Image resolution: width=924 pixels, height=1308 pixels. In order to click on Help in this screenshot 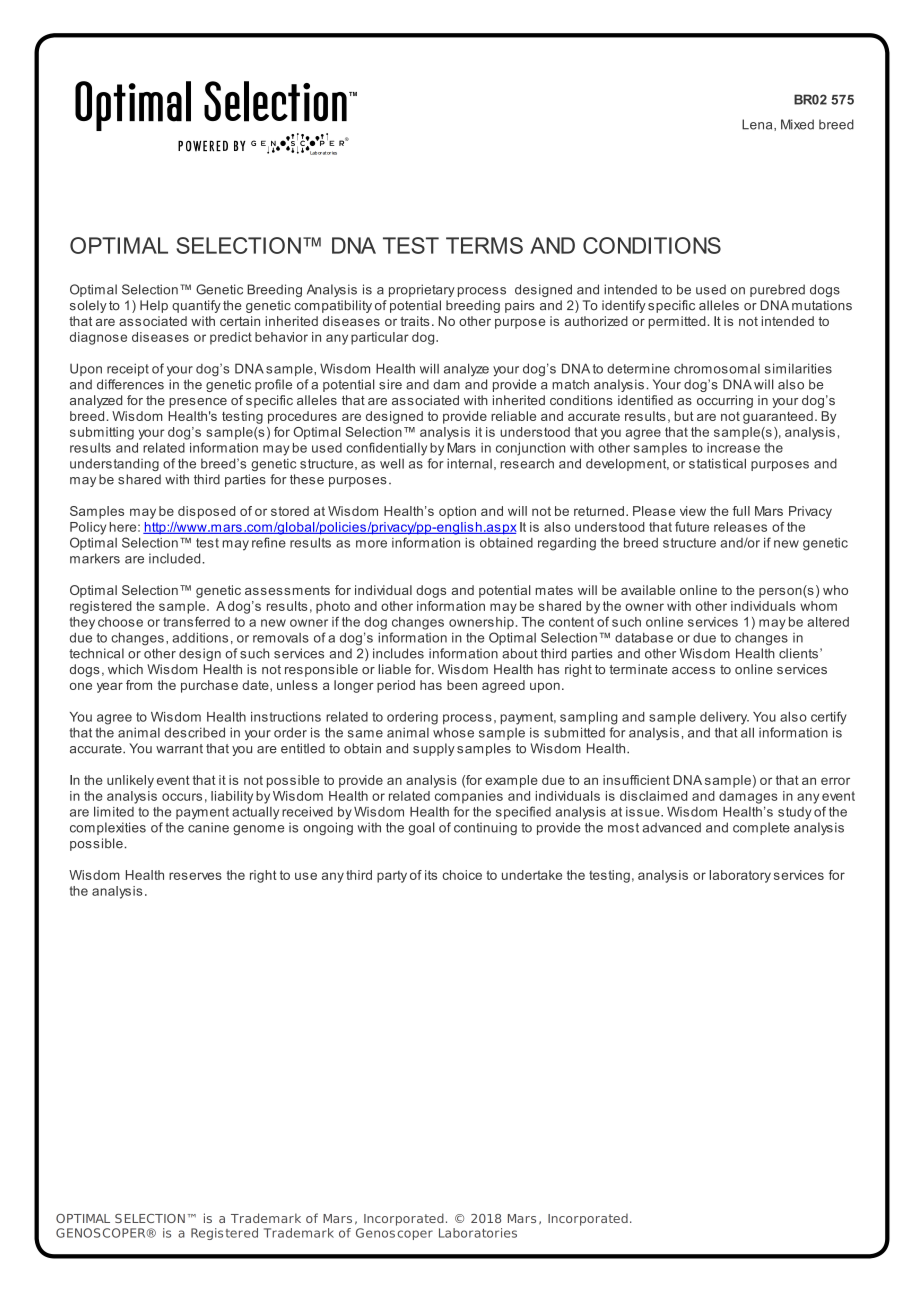, I will do `click(154, 306)`.
